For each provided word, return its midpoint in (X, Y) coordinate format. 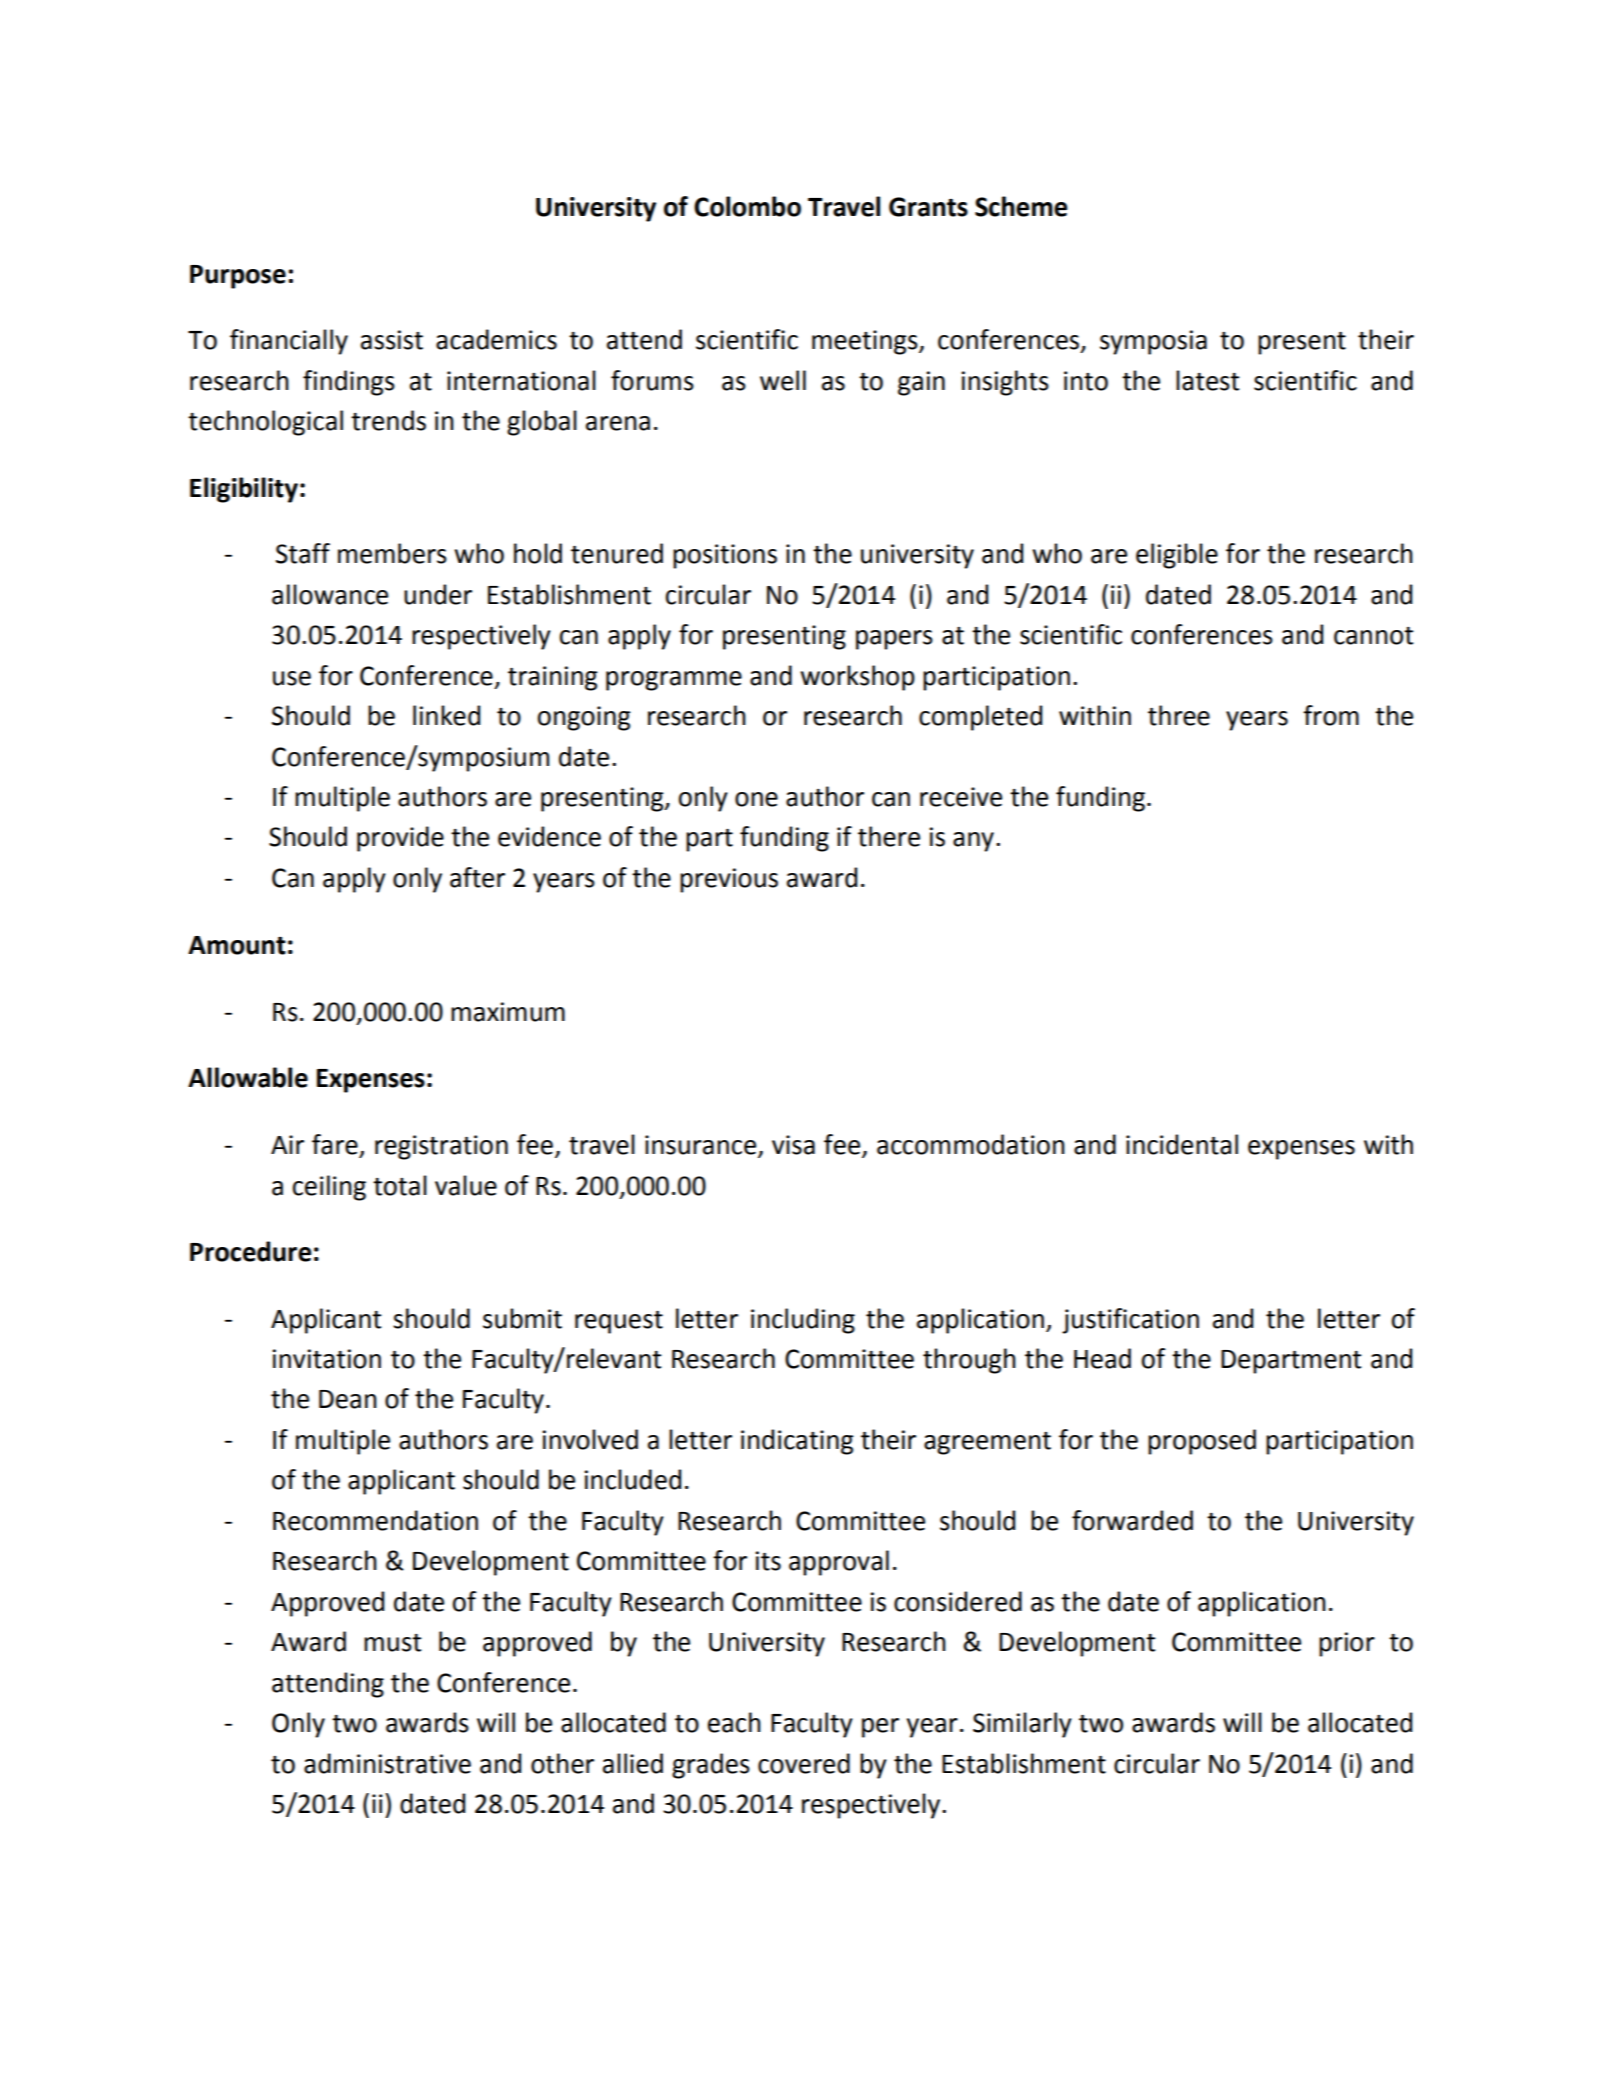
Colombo (747, 206)
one (756, 799)
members (392, 553)
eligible (1177, 556)
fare (335, 1144)
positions (725, 556)
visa (793, 1145)
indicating (797, 1442)
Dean (348, 1399)
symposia (1153, 342)
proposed (1202, 1442)
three (1179, 715)
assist (392, 340)
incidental (1182, 1144)
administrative (387, 1763)
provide (400, 839)
